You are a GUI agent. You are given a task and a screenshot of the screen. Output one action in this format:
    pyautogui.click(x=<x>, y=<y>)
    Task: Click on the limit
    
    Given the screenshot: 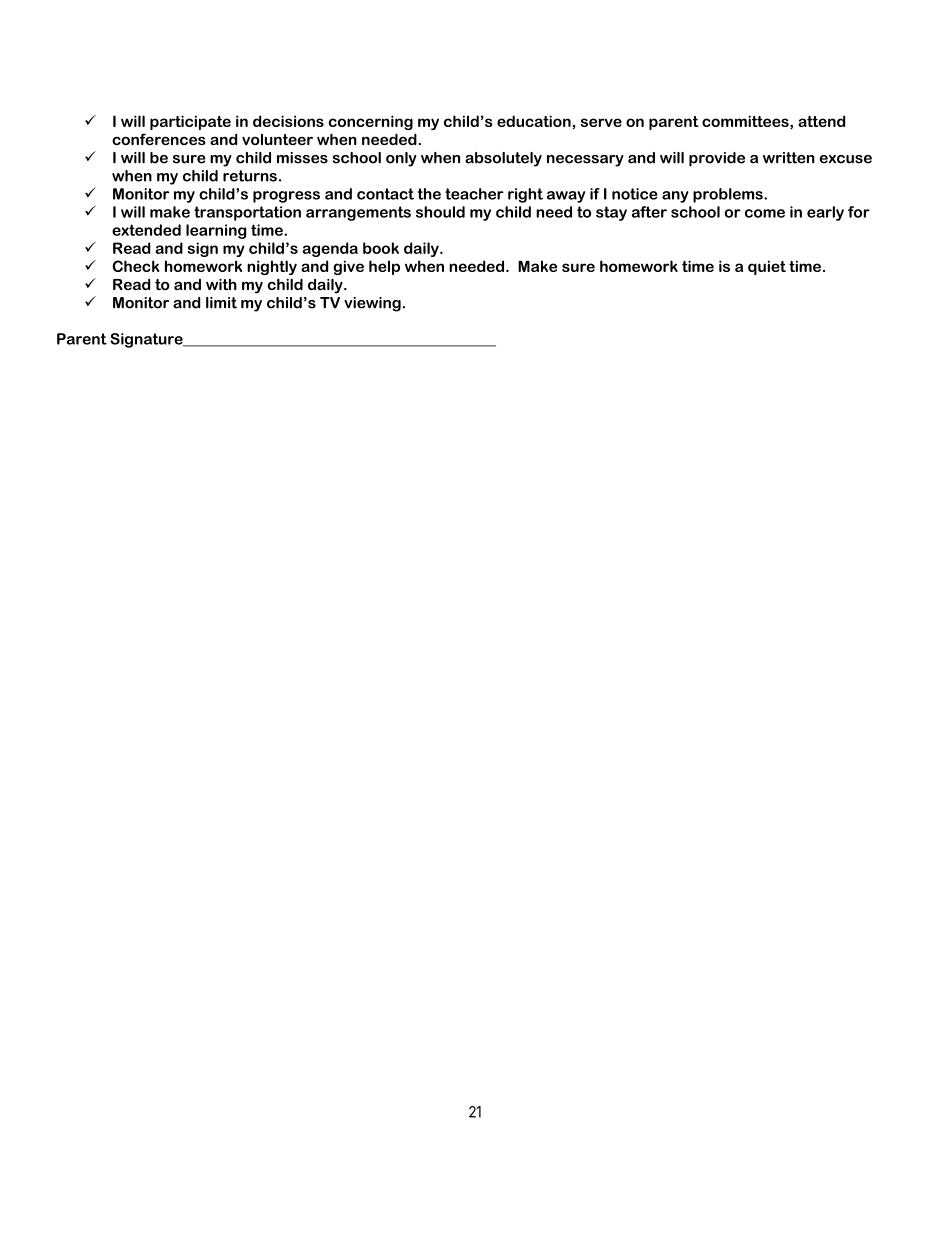 What is the action you would take?
    pyautogui.click(x=221, y=303)
